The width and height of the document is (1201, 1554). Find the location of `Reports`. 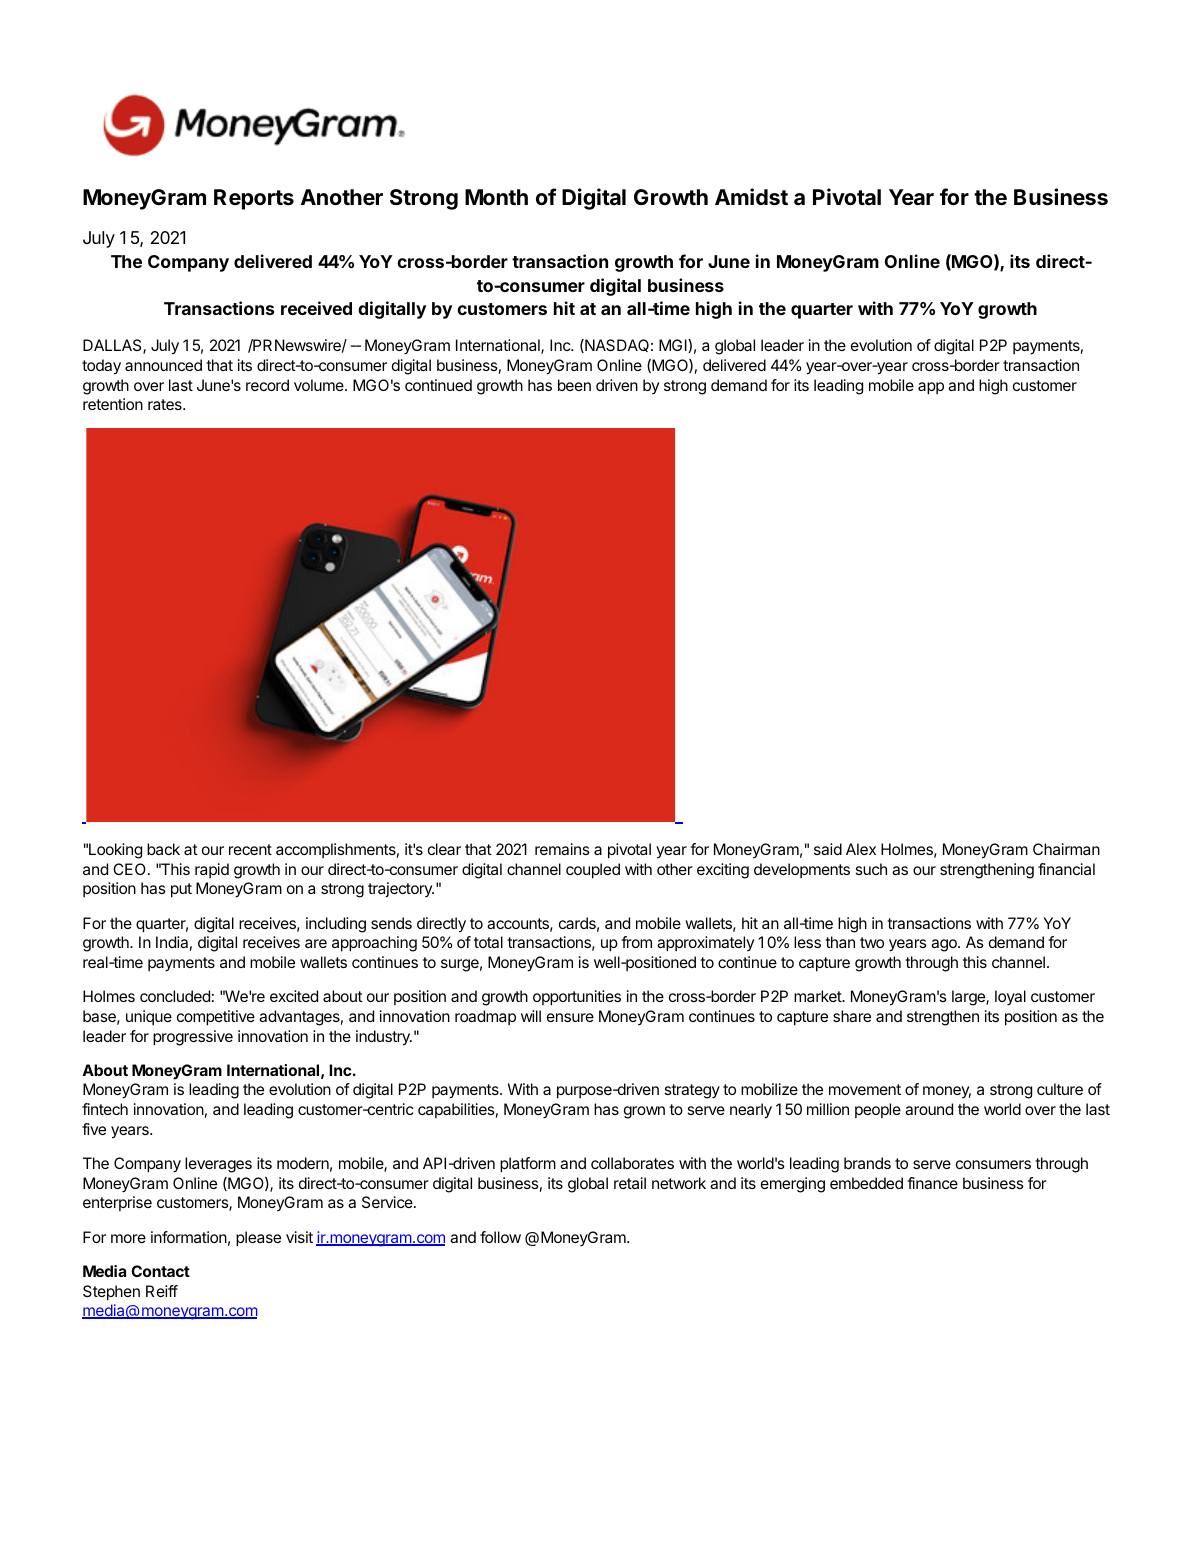

Reports is located at coordinates (254, 199).
